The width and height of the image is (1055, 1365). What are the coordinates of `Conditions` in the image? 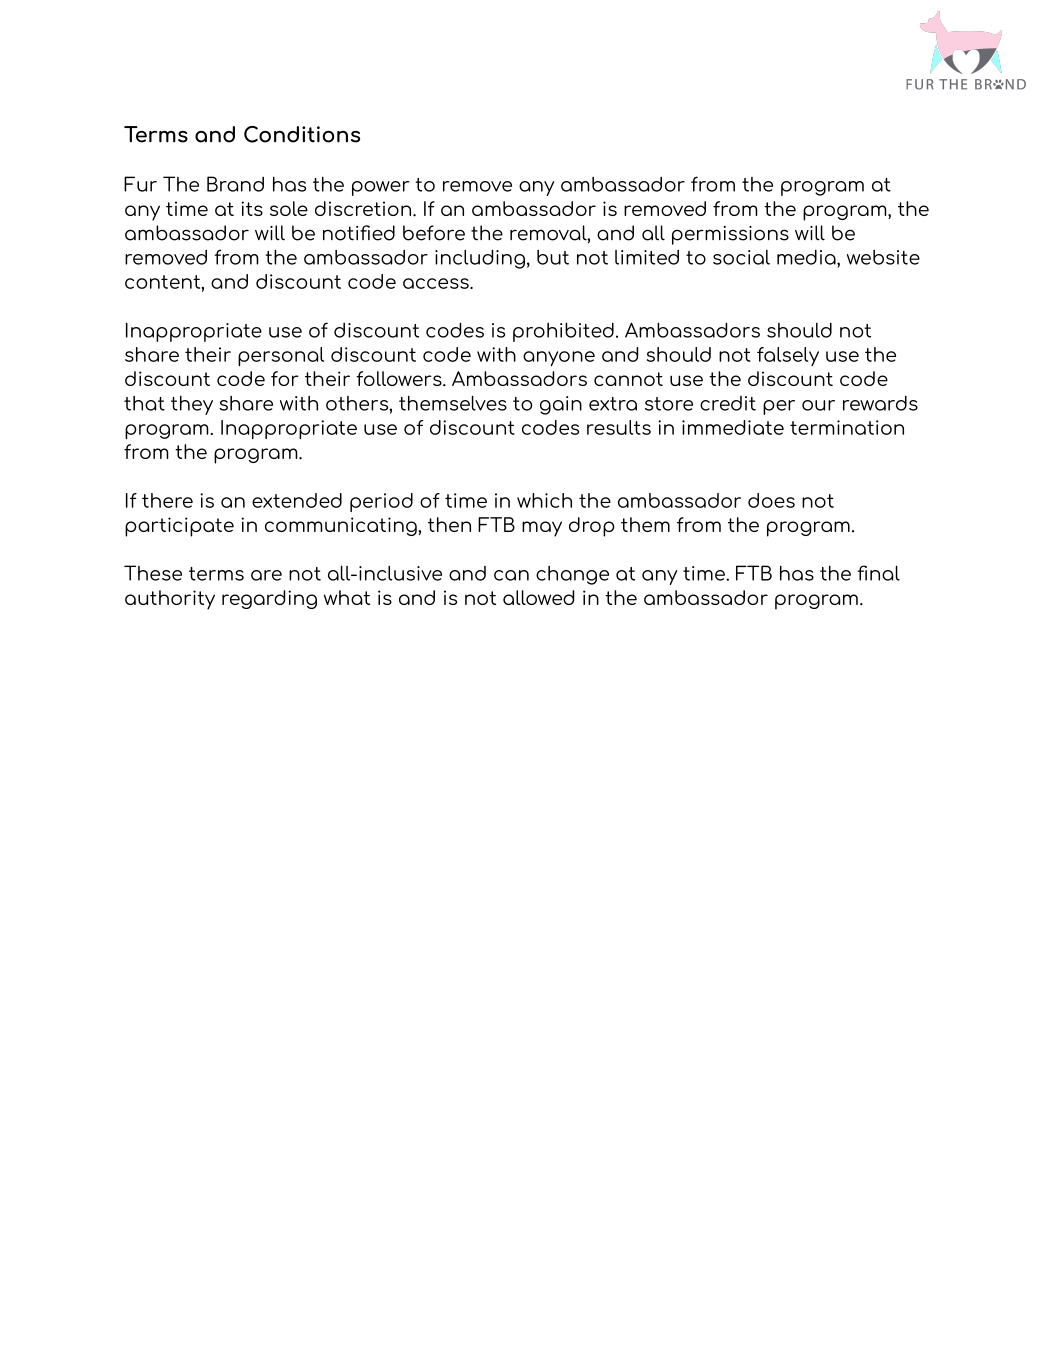 It's located at (302, 134).
